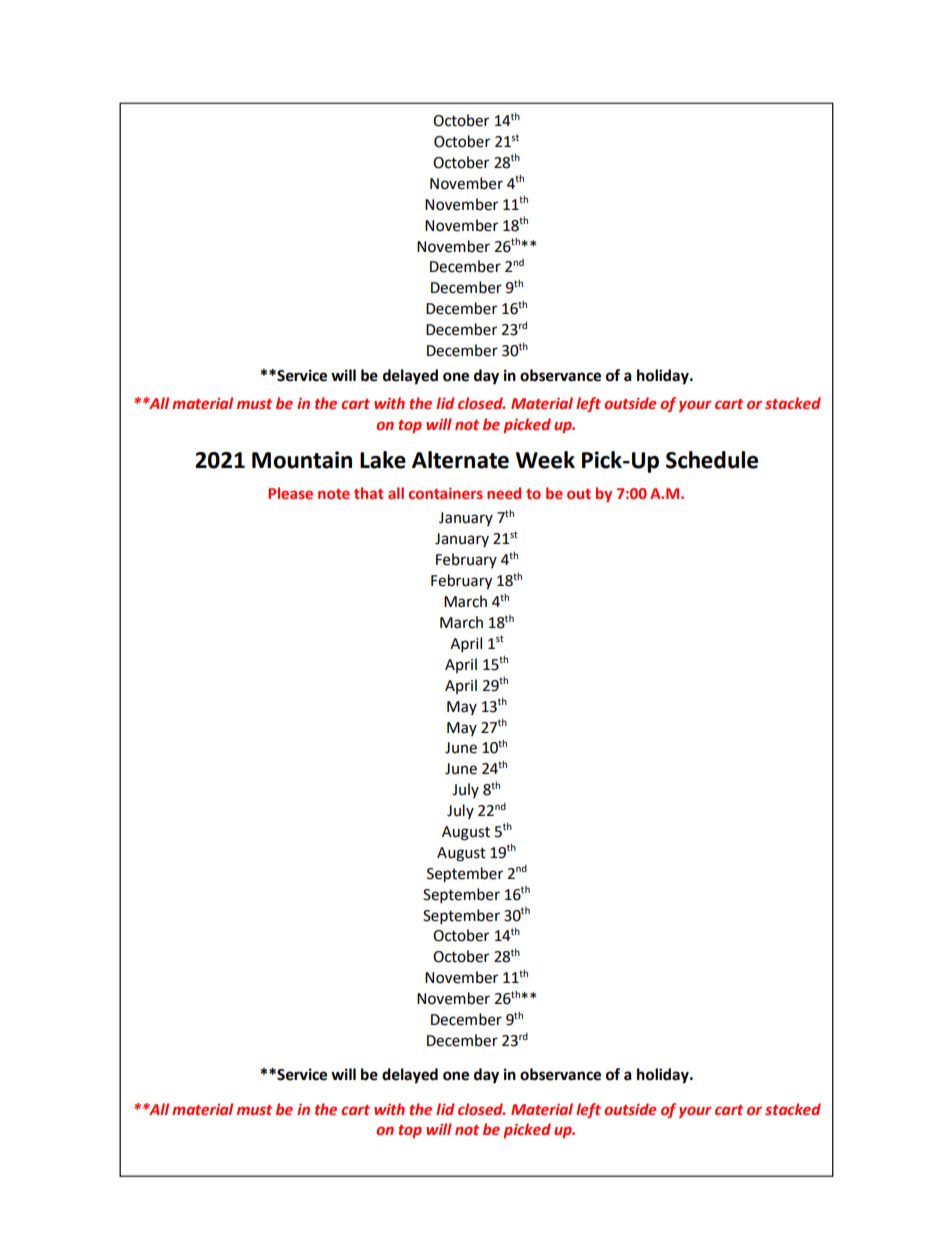 This screenshot has width=952, height=1233. What do you see at coordinates (369, 493) in the screenshot?
I see `that` at bounding box center [369, 493].
